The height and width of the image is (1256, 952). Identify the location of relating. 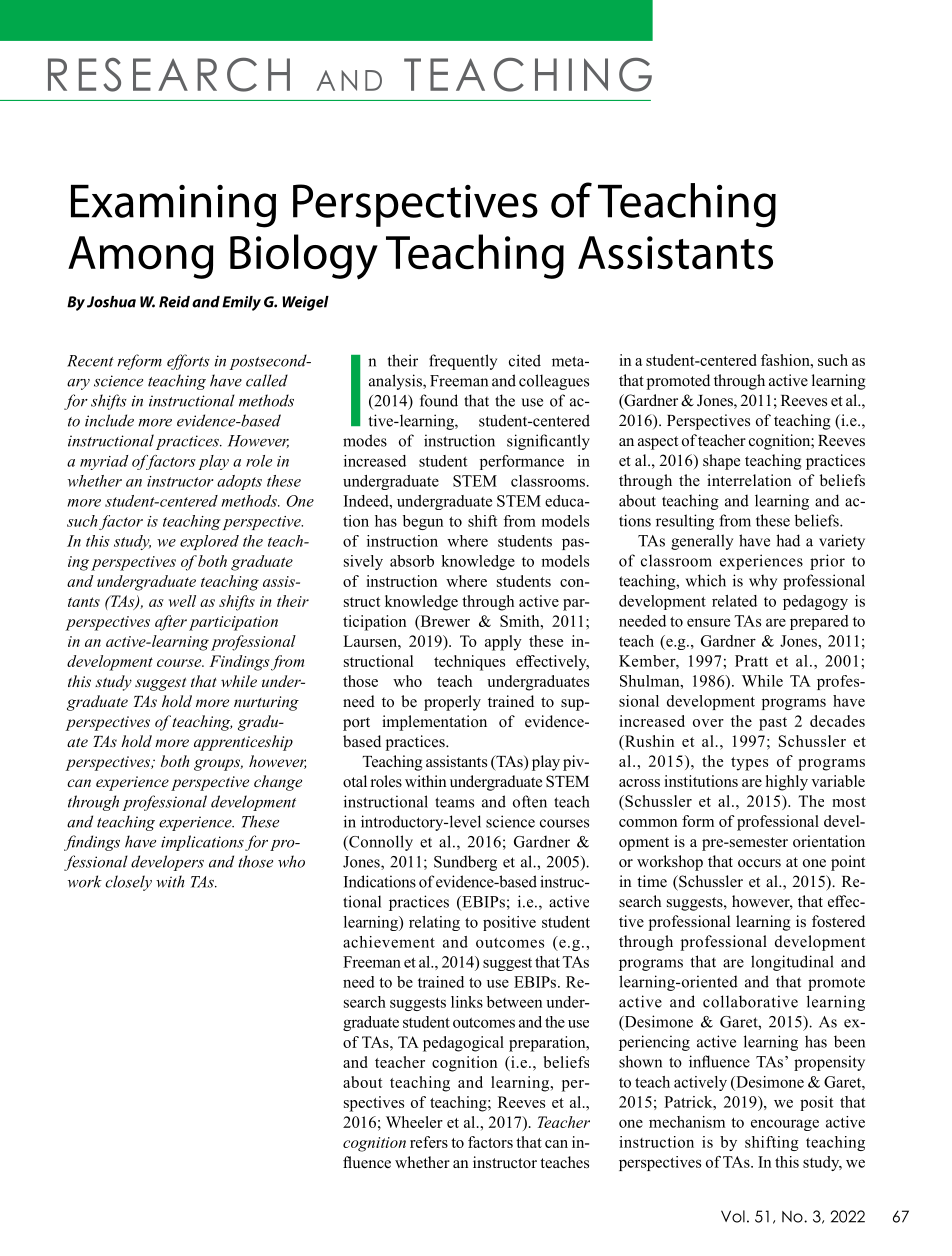
(434, 923).
